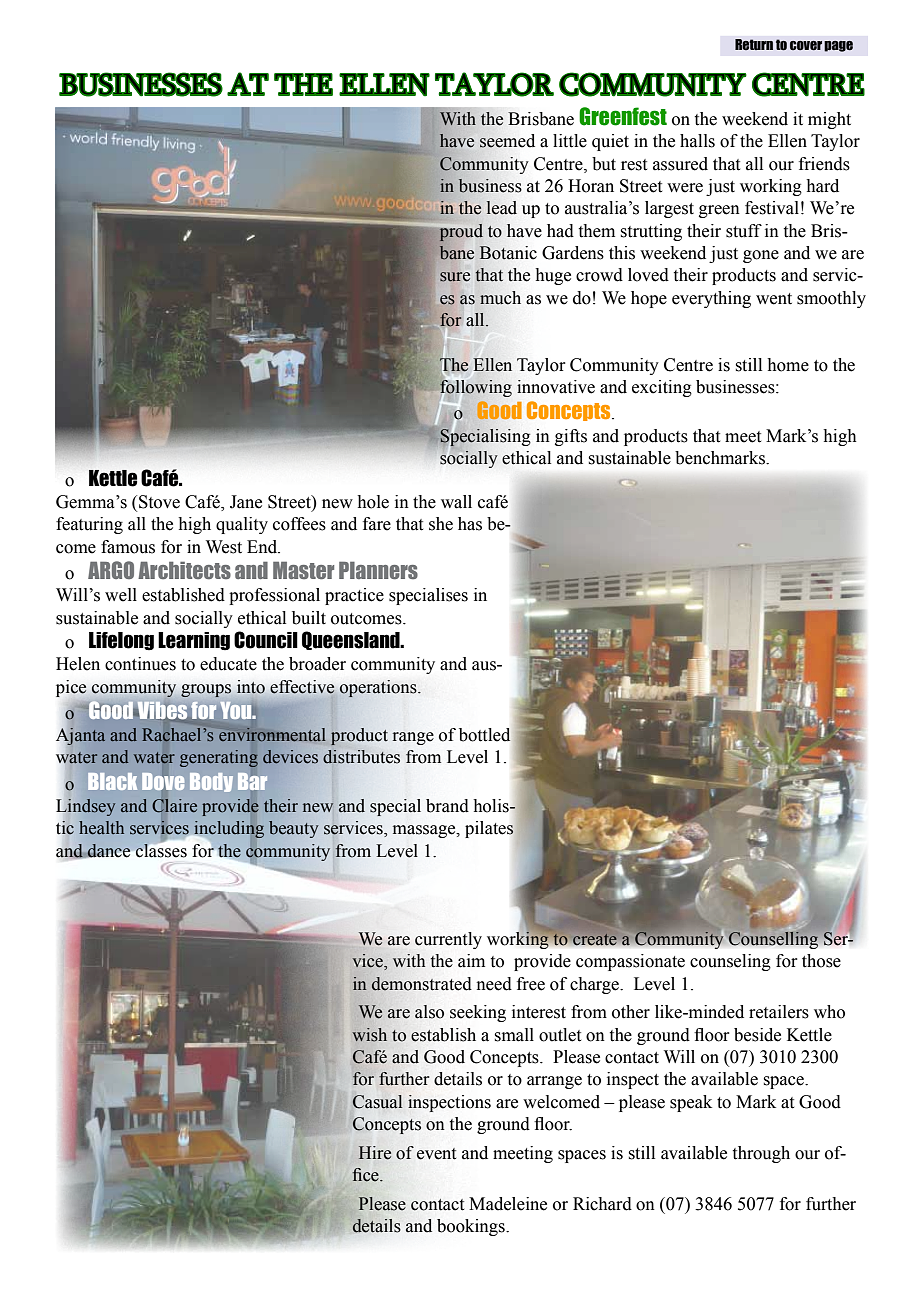 The width and height of the page is (924, 1308). I want to click on operations, so click(379, 689).
